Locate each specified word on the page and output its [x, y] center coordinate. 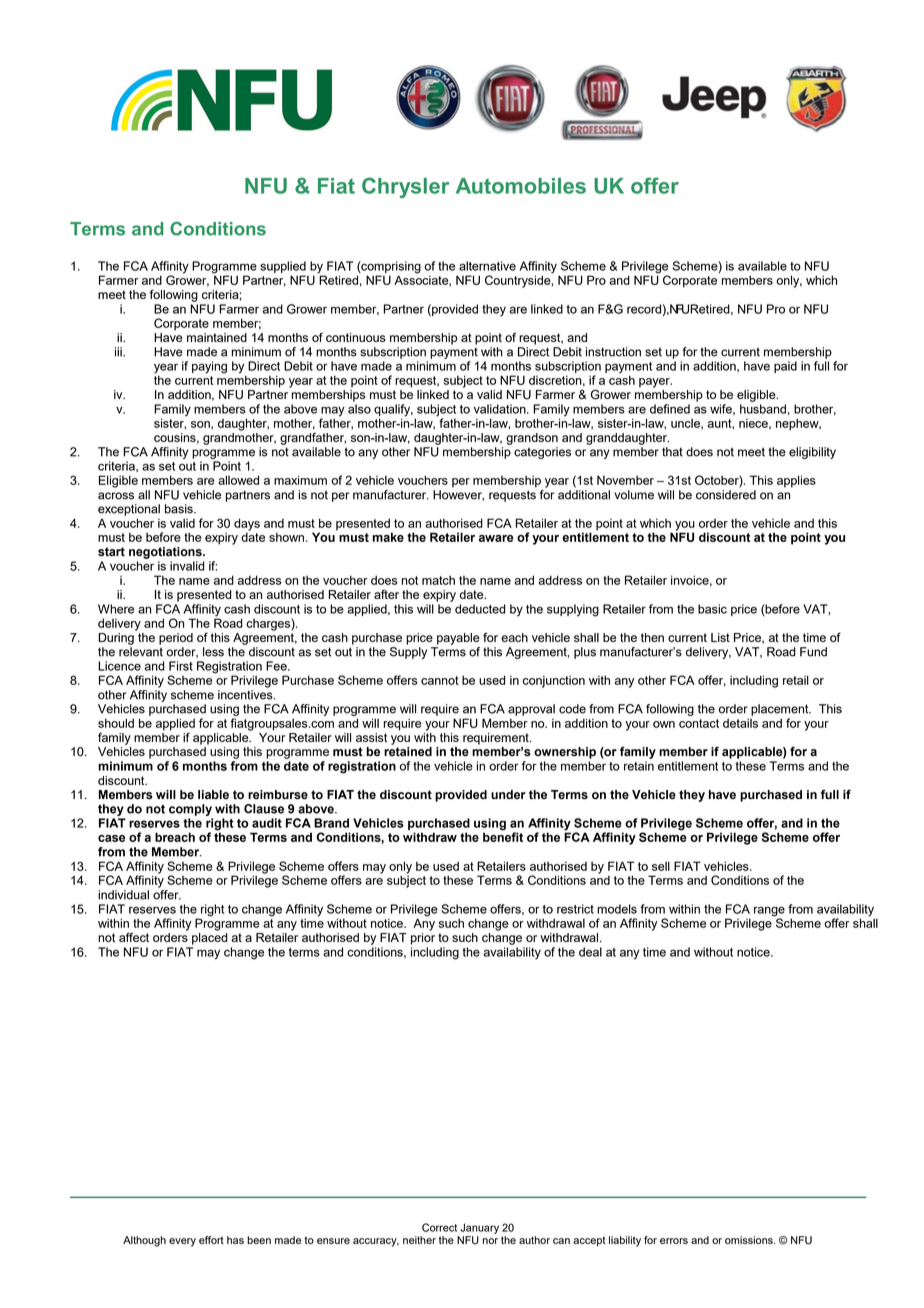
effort [211, 1240]
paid [785, 367]
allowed [238, 480]
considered [726, 495]
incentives [246, 695]
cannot [440, 680]
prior [423, 939]
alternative [487, 266]
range [769, 912]
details [740, 723]
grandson [532, 439]
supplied [283, 267]
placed [210, 939]
